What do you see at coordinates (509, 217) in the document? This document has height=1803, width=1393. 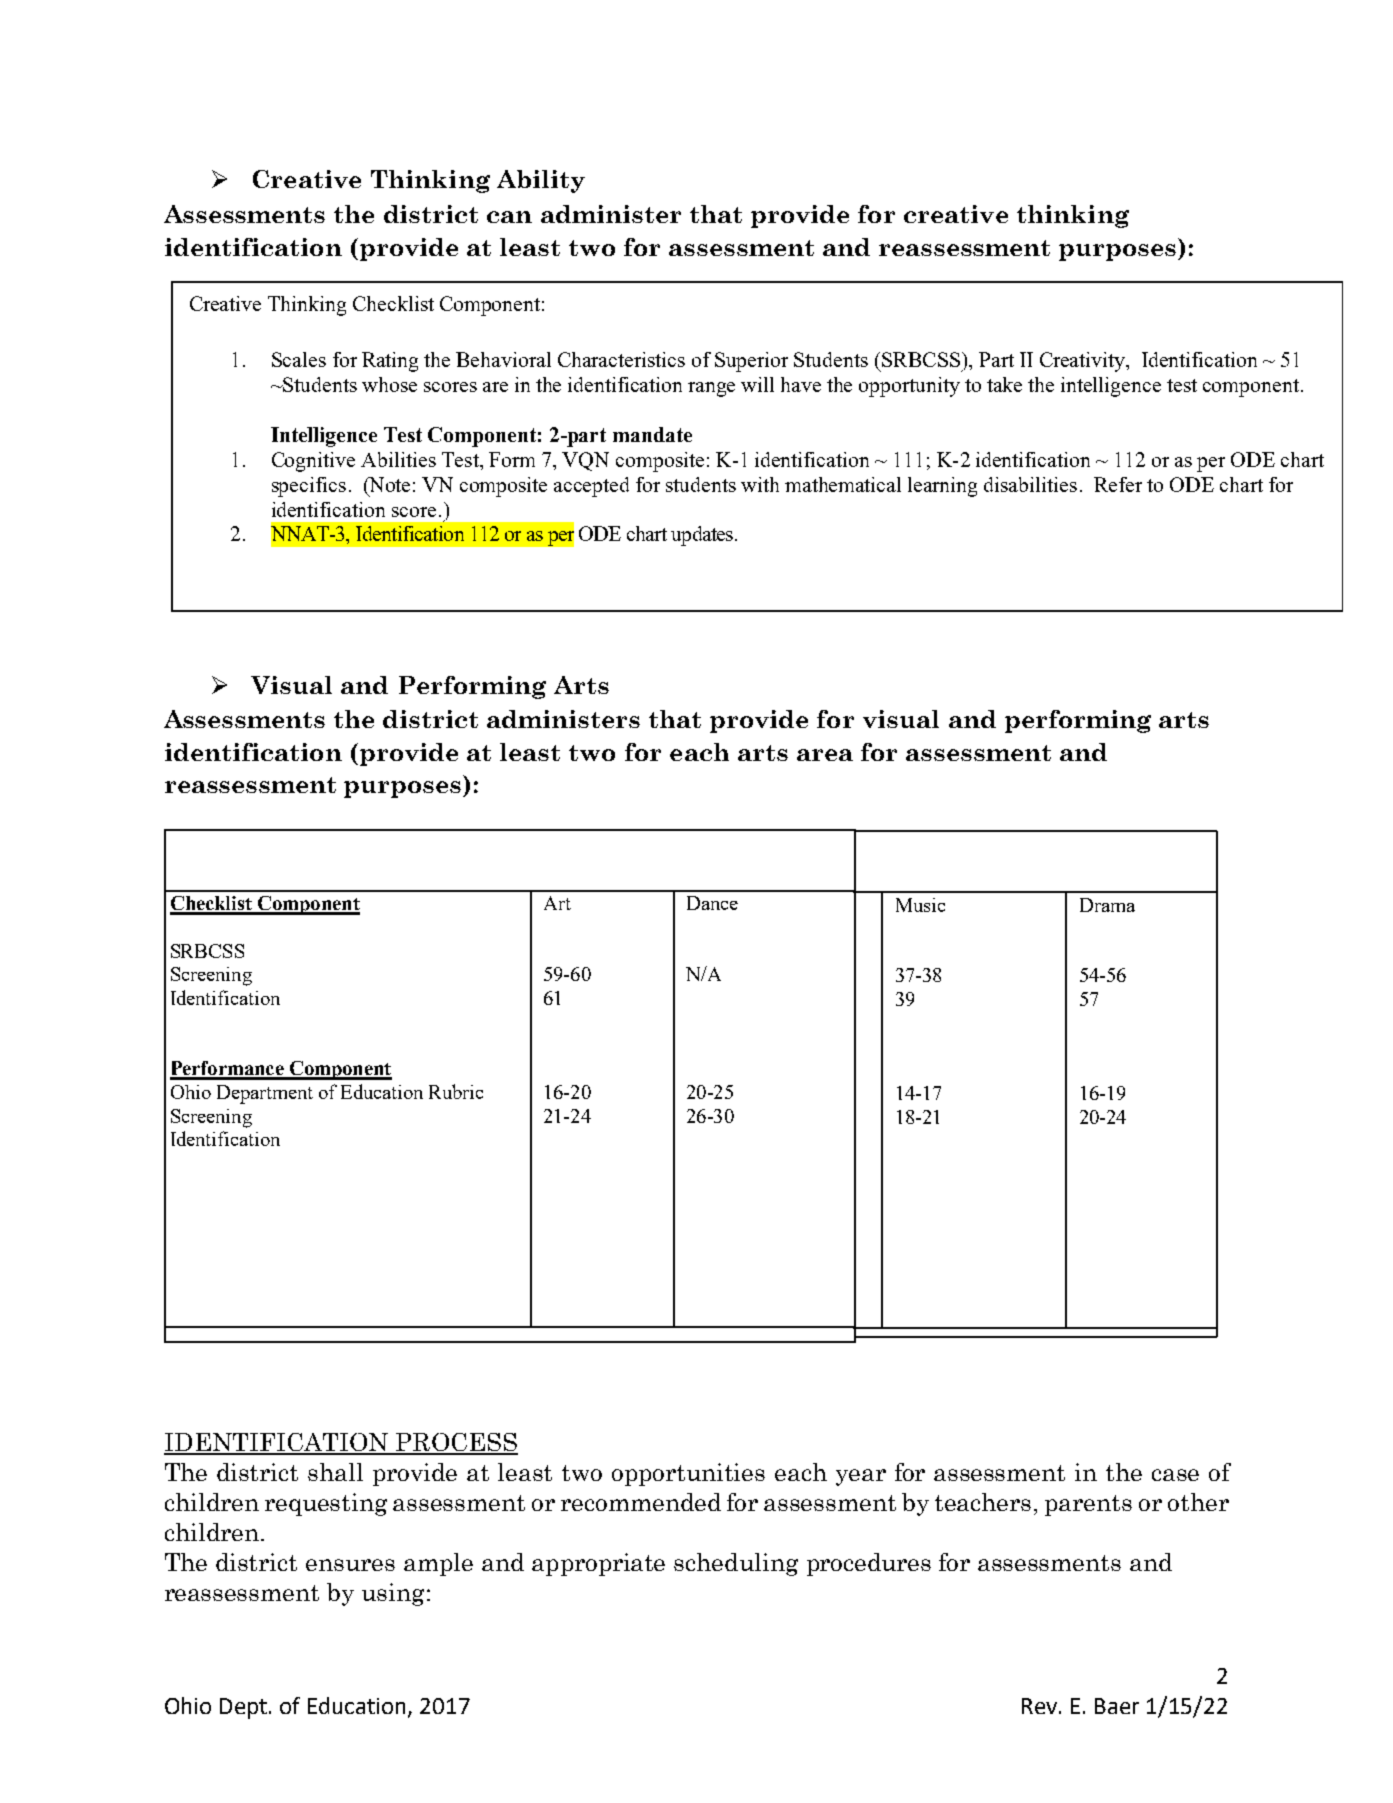 I see `can` at bounding box center [509, 217].
